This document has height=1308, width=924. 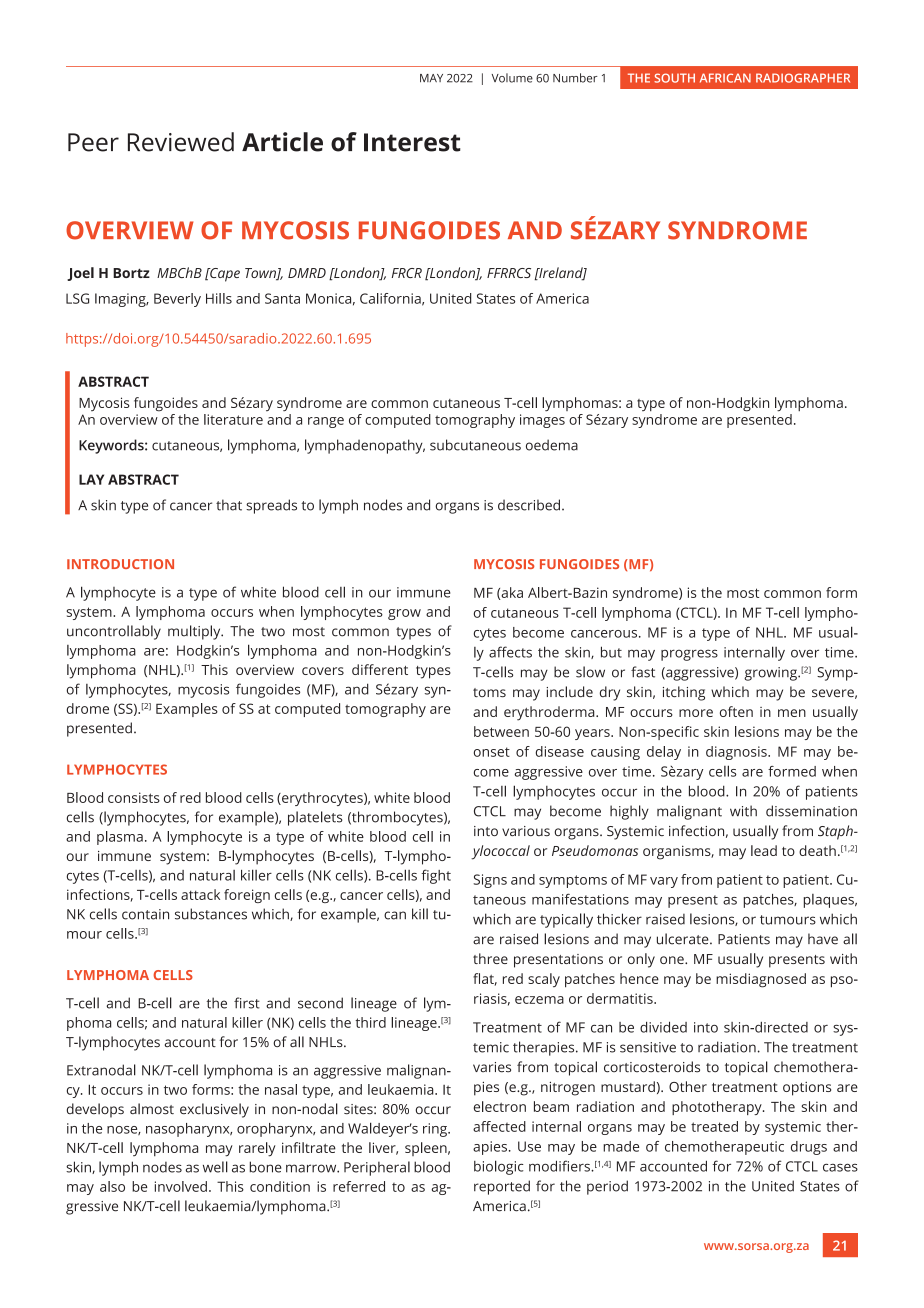 What do you see at coordinates (181, 1186) in the document?
I see `involved` at bounding box center [181, 1186].
